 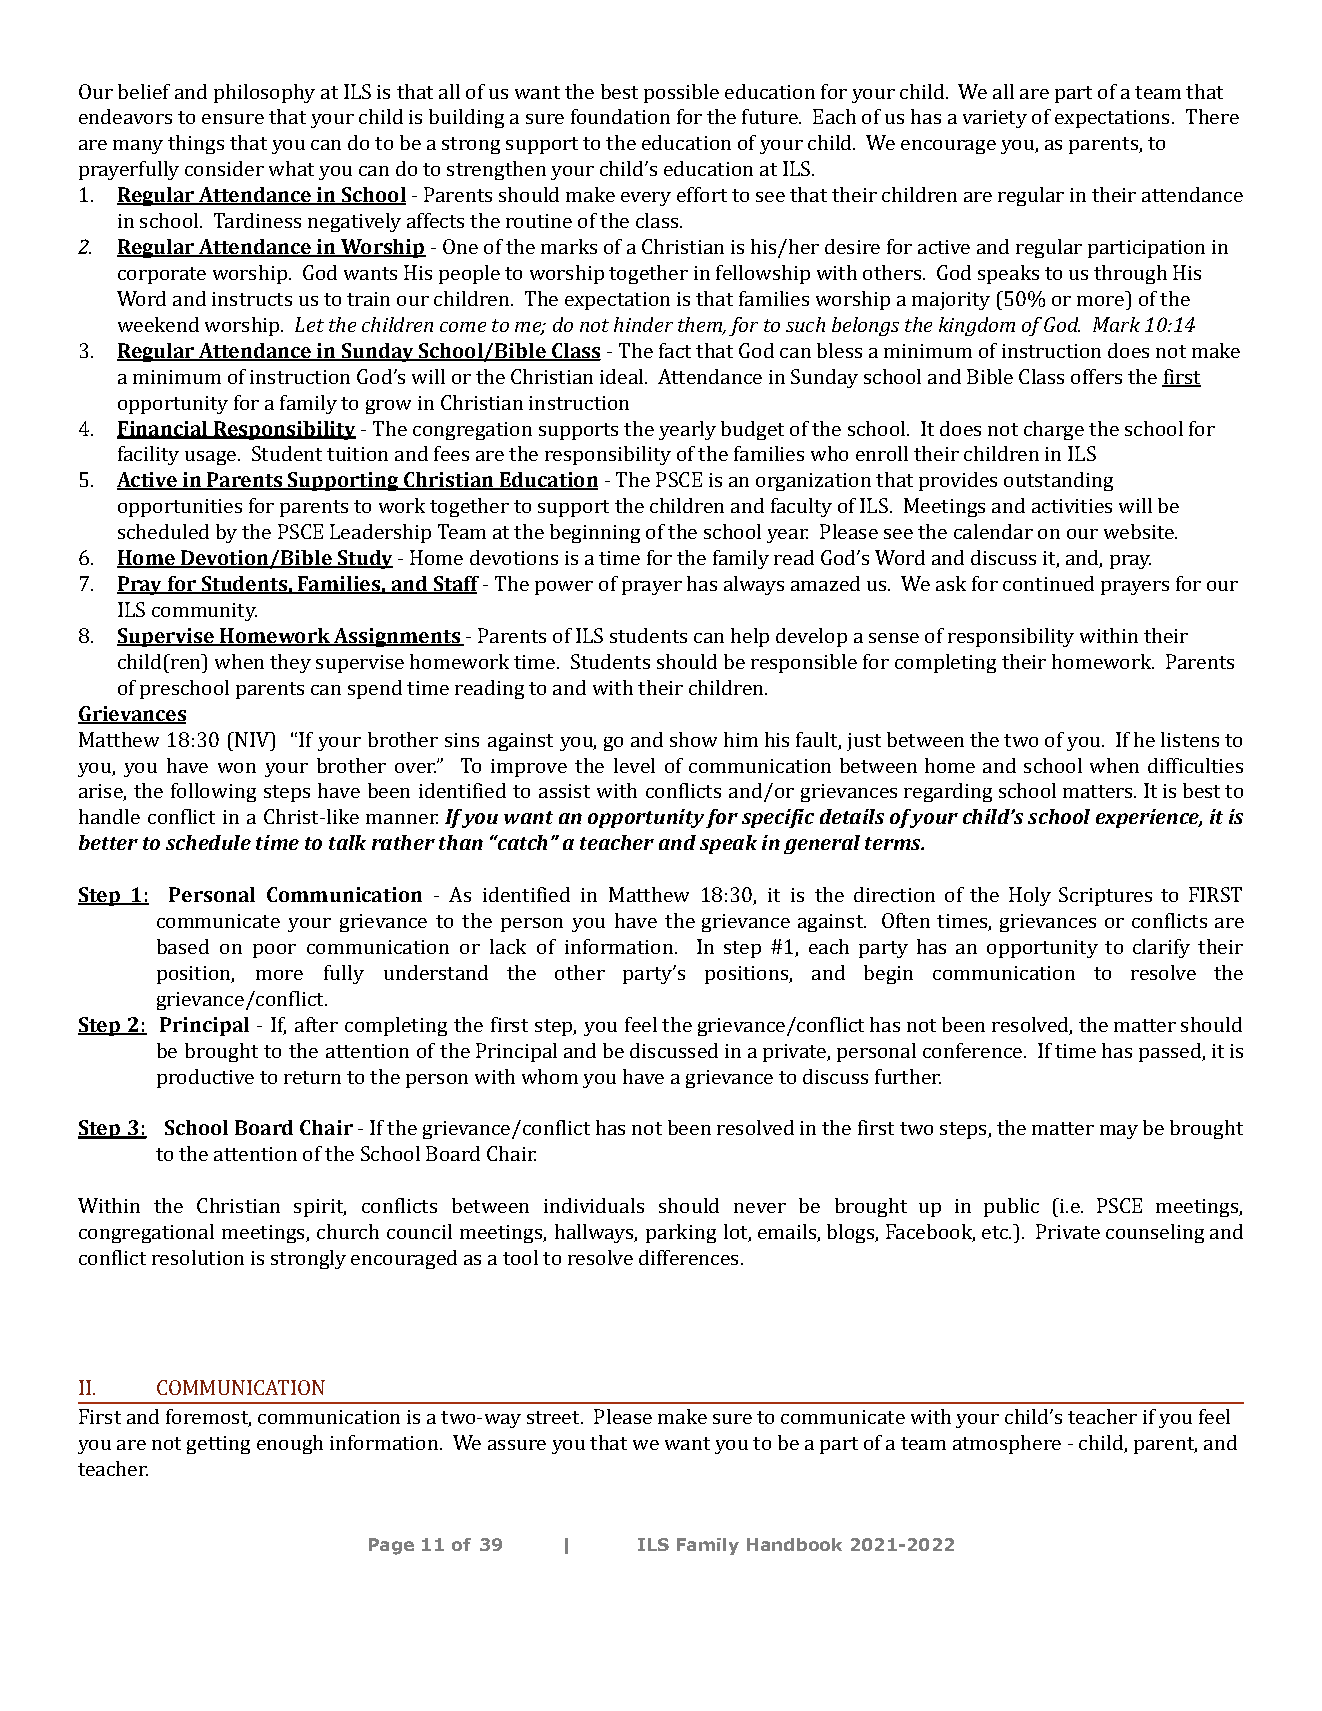 What do you see at coordinates (995, 119) in the page?
I see `variety` at bounding box center [995, 119].
